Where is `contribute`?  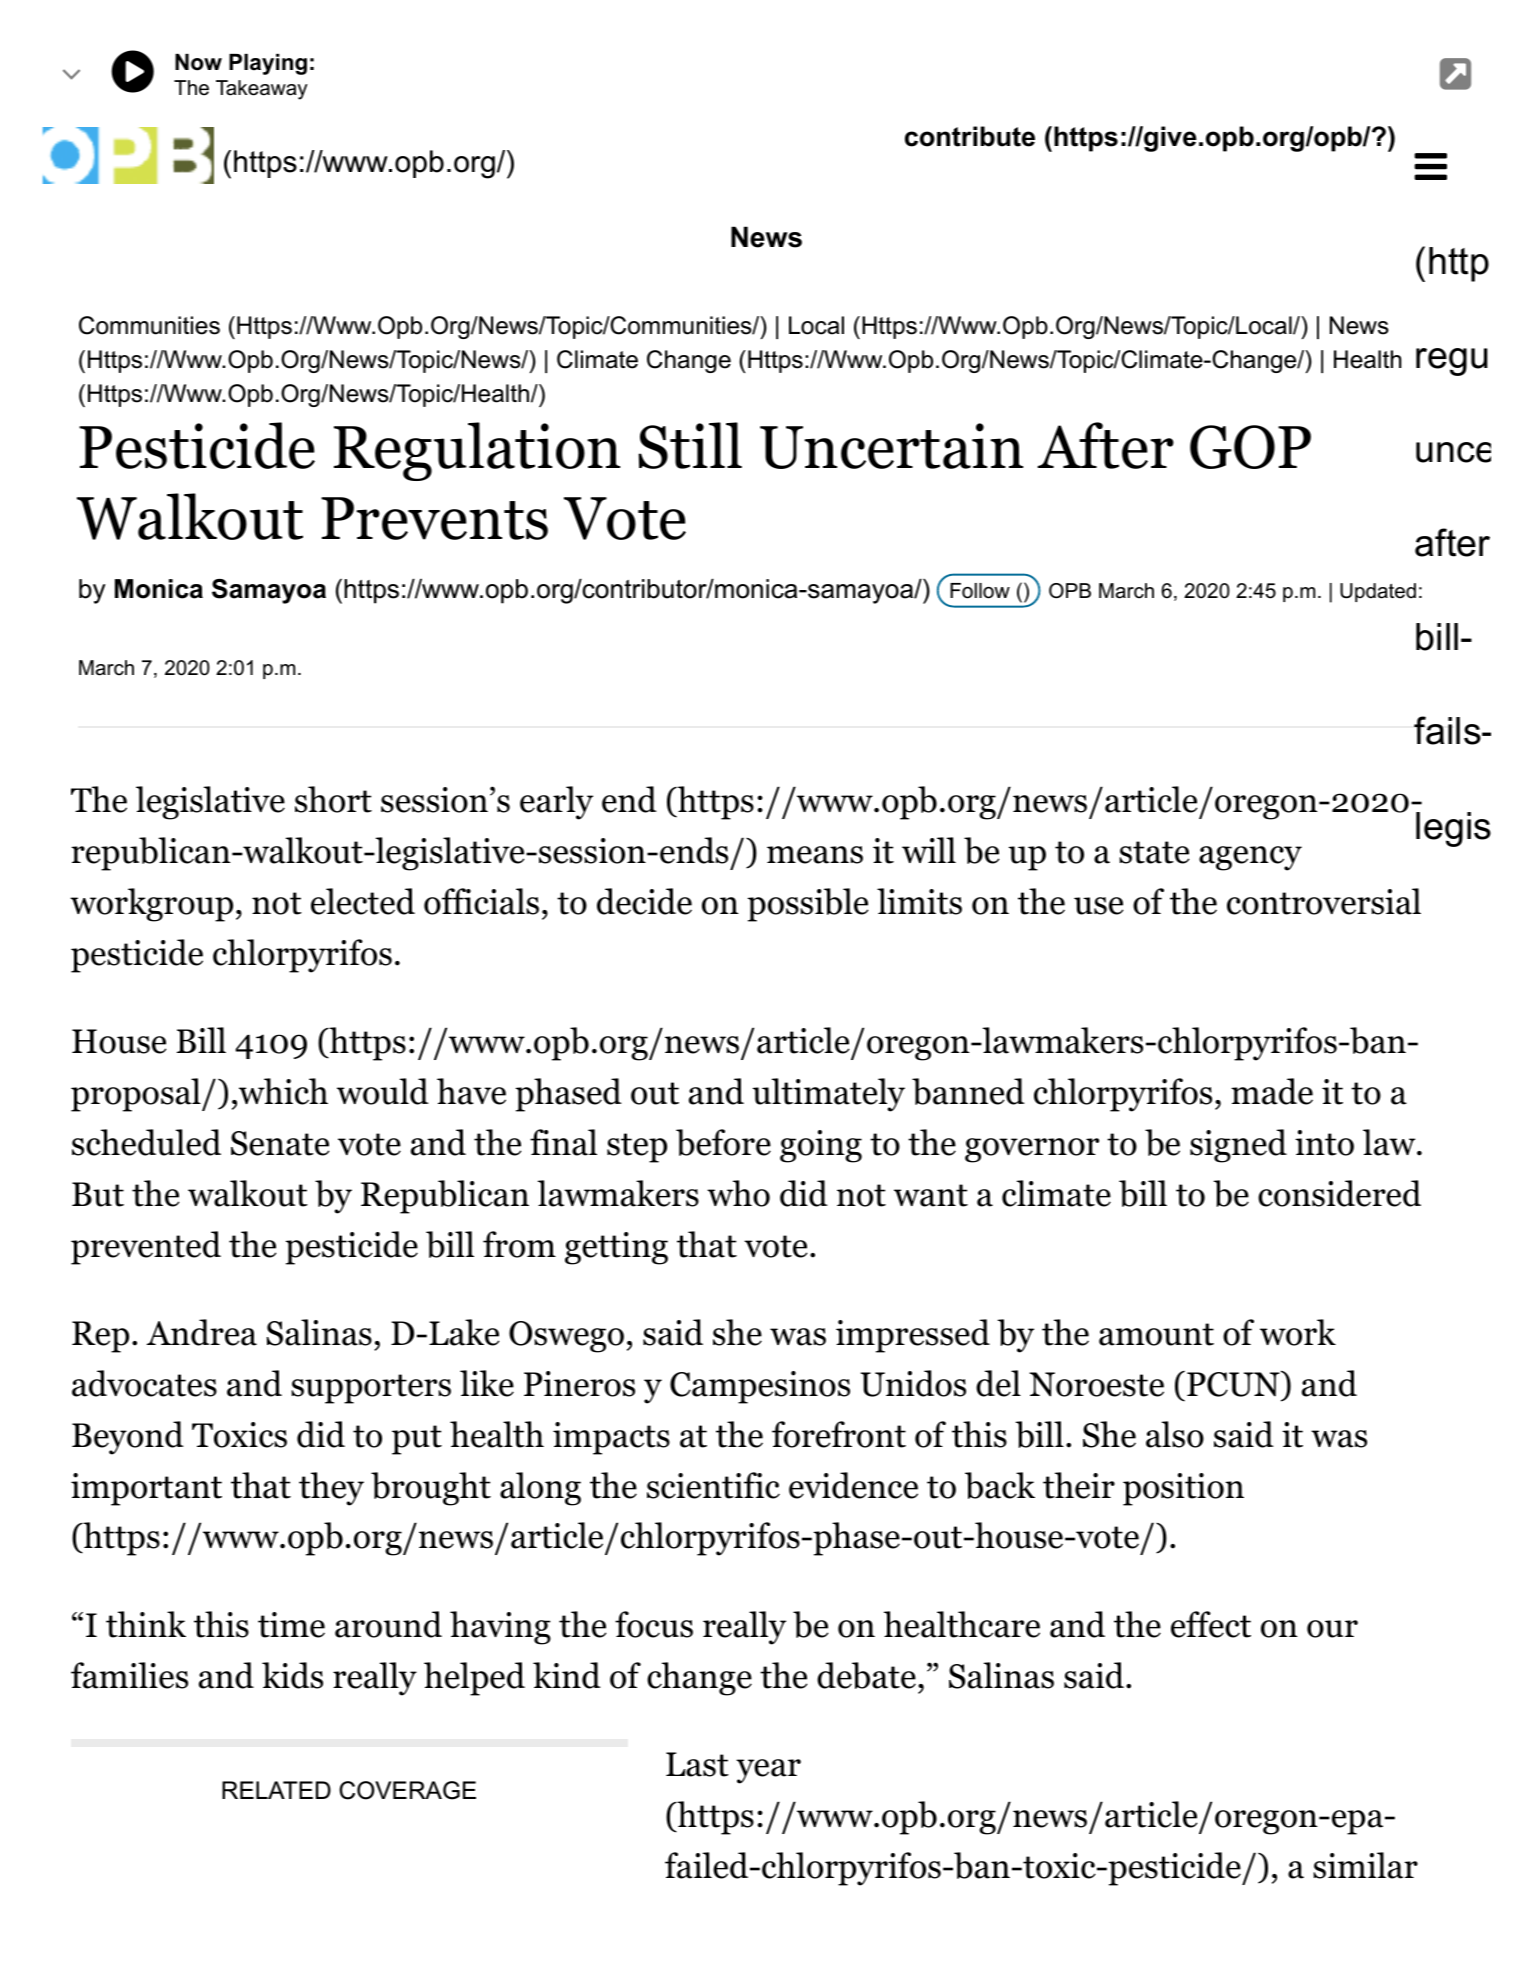 contribute is located at coordinates (970, 136).
